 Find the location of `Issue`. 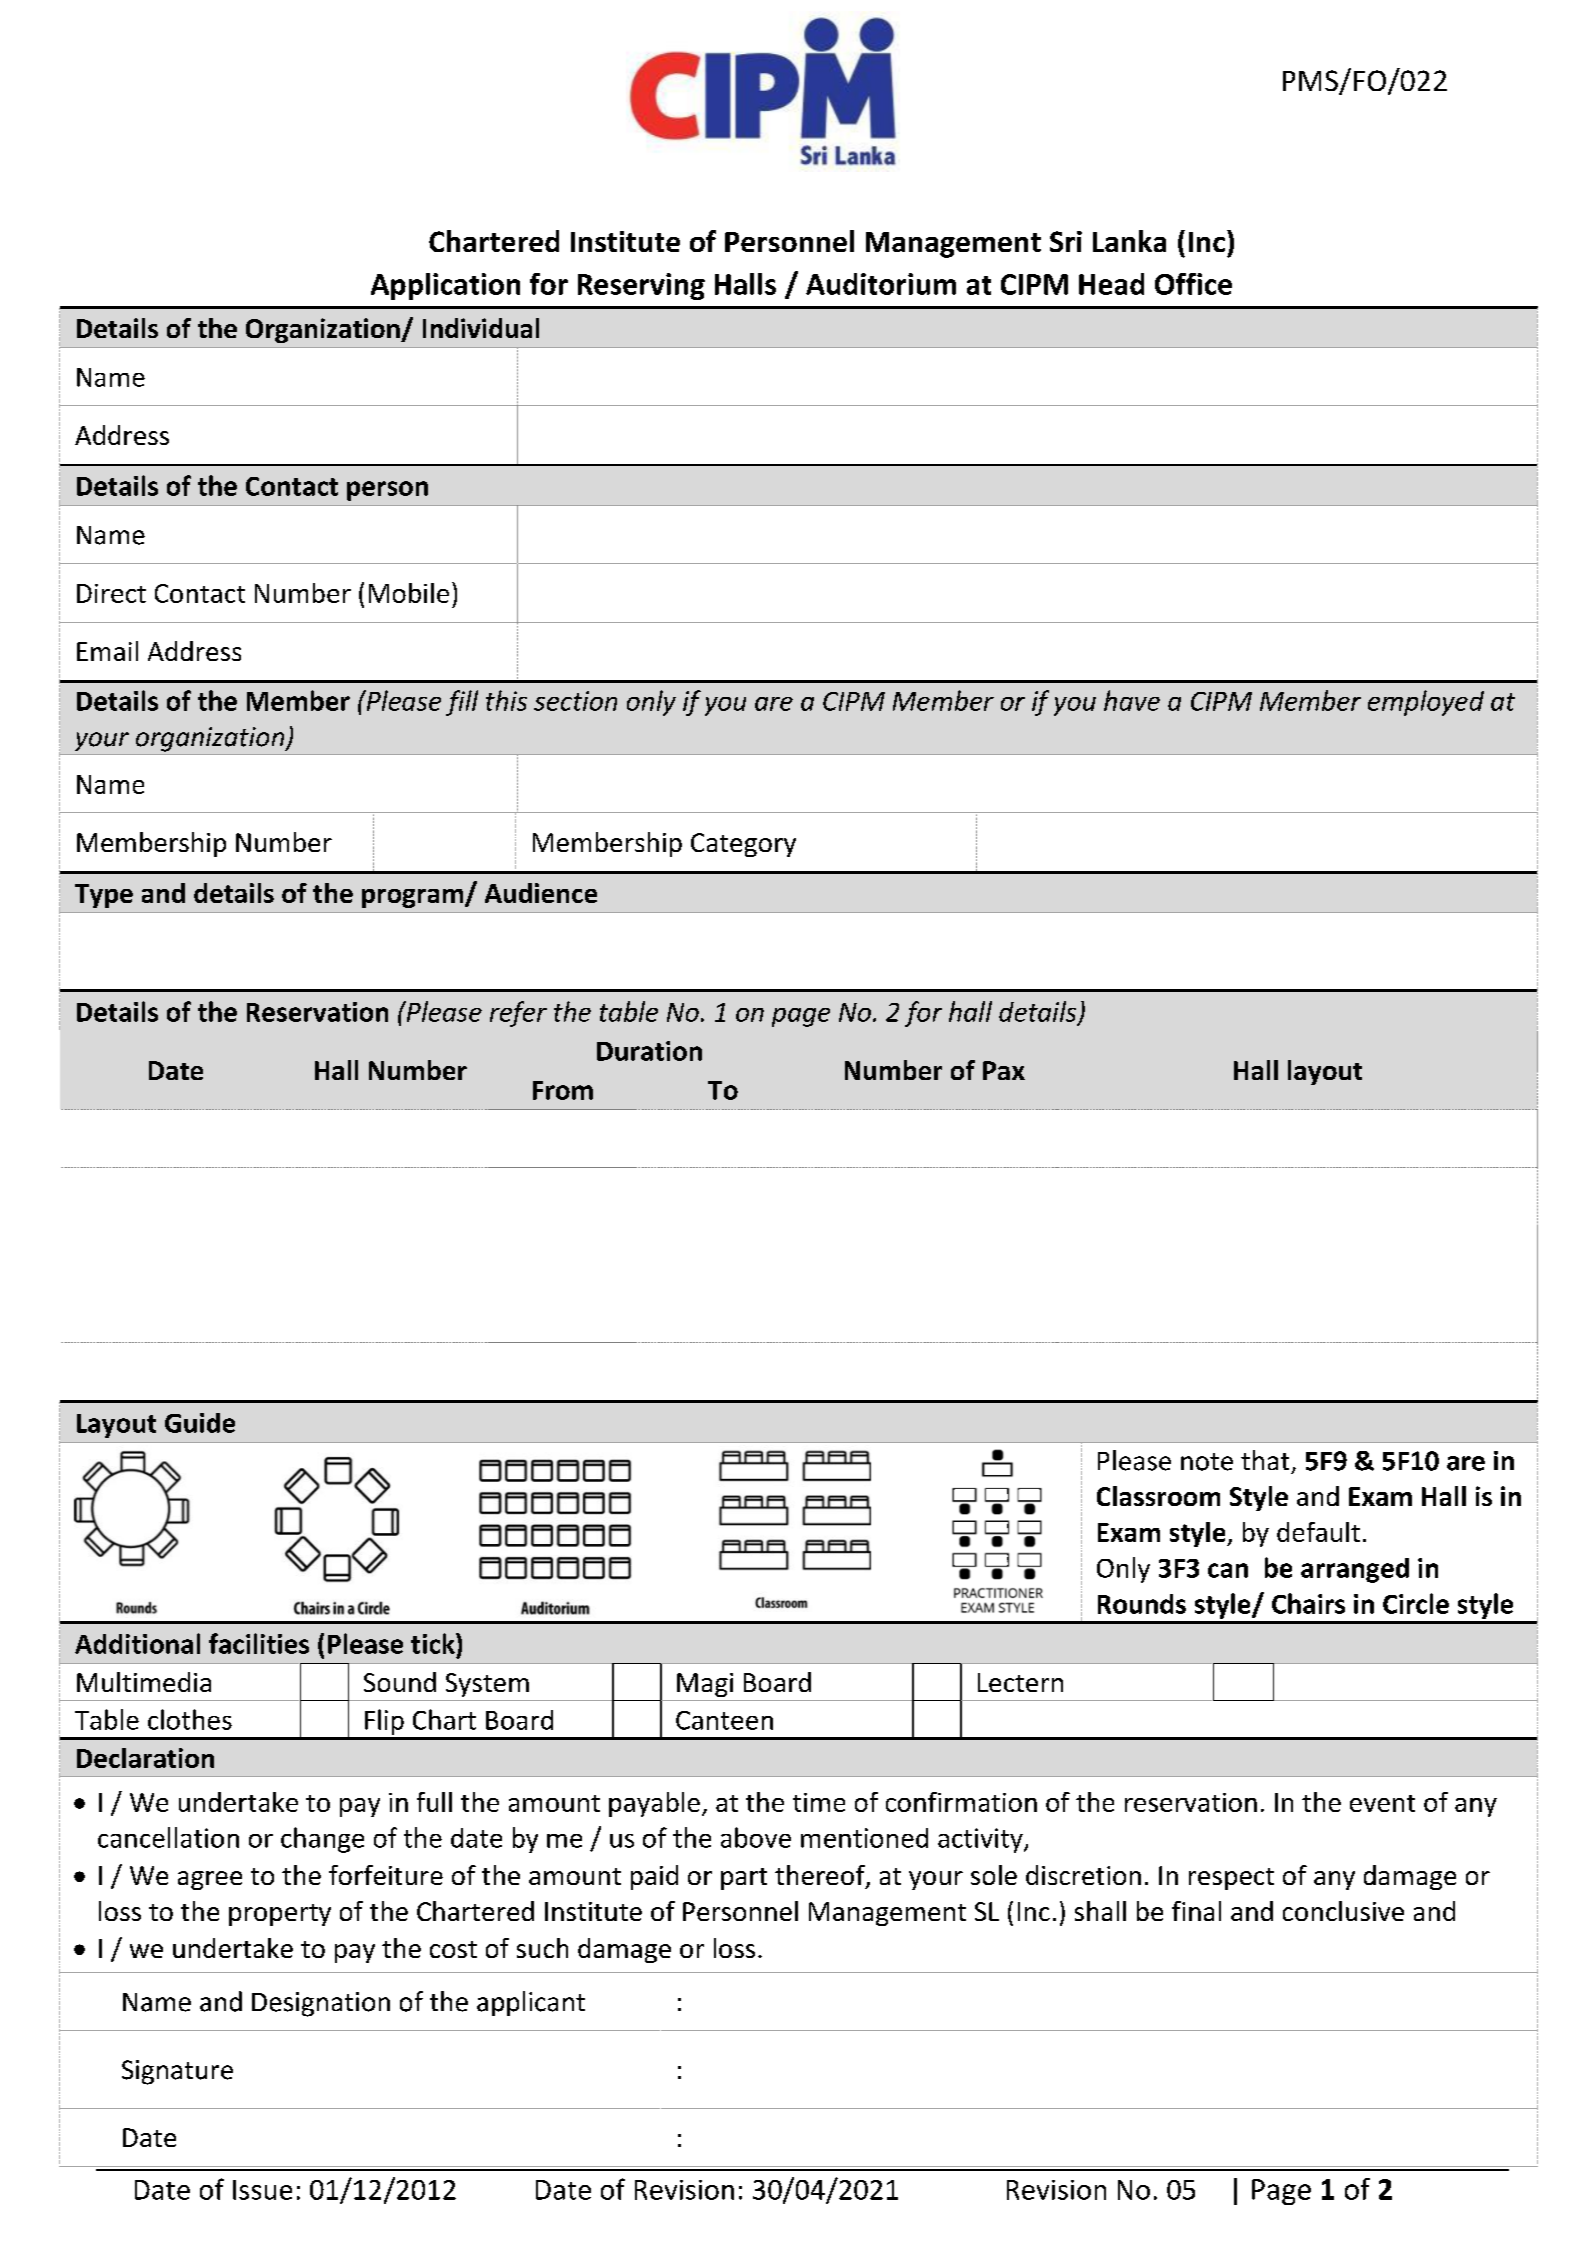

Issue is located at coordinates (262, 2190).
